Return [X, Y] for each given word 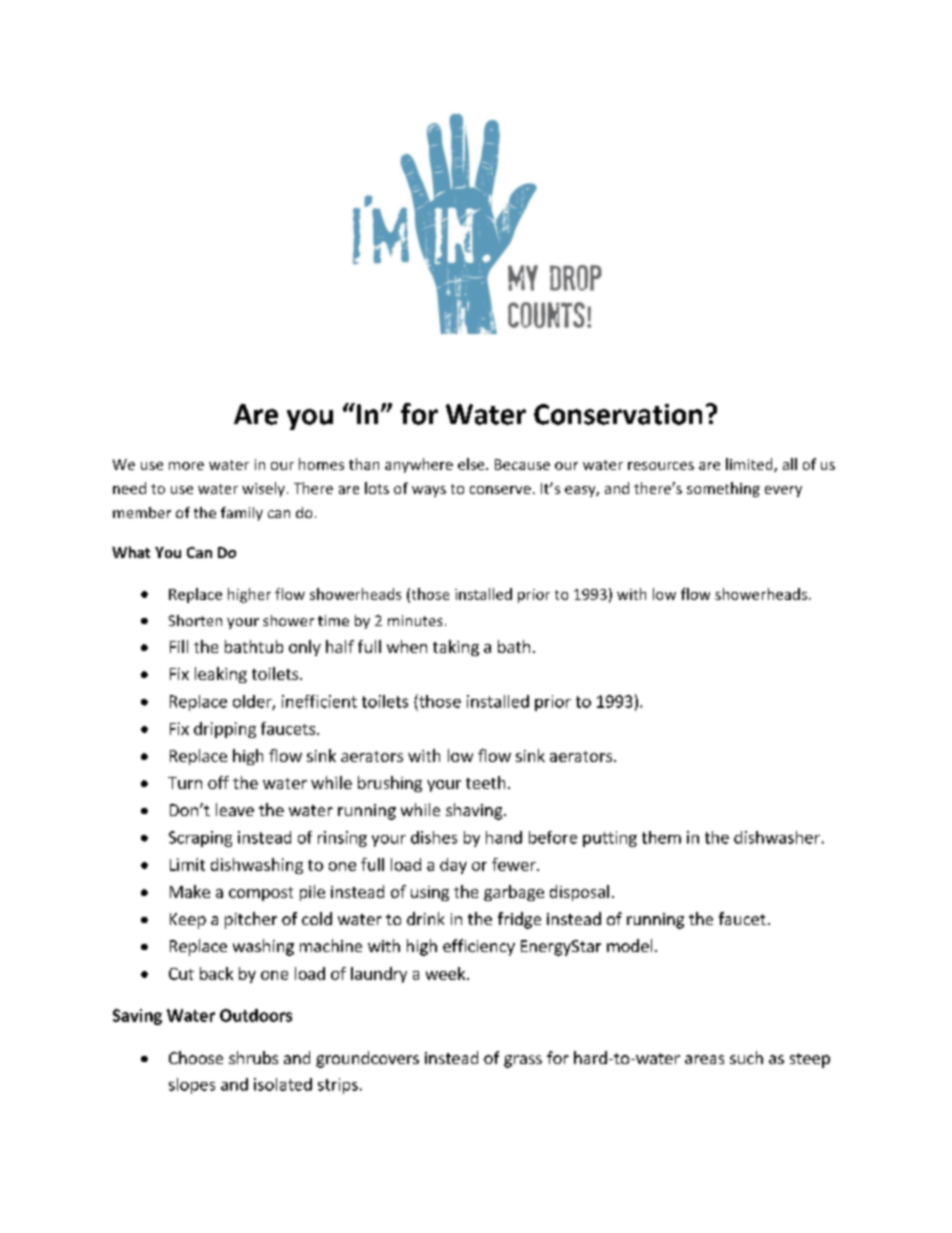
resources [661, 466]
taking [456, 648]
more [186, 466]
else [472, 464]
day [453, 866]
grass [523, 1061]
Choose [196, 1057]
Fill [179, 646]
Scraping [200, 839]
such [746, 1057]
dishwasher [777, 837]
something [723, 489]
